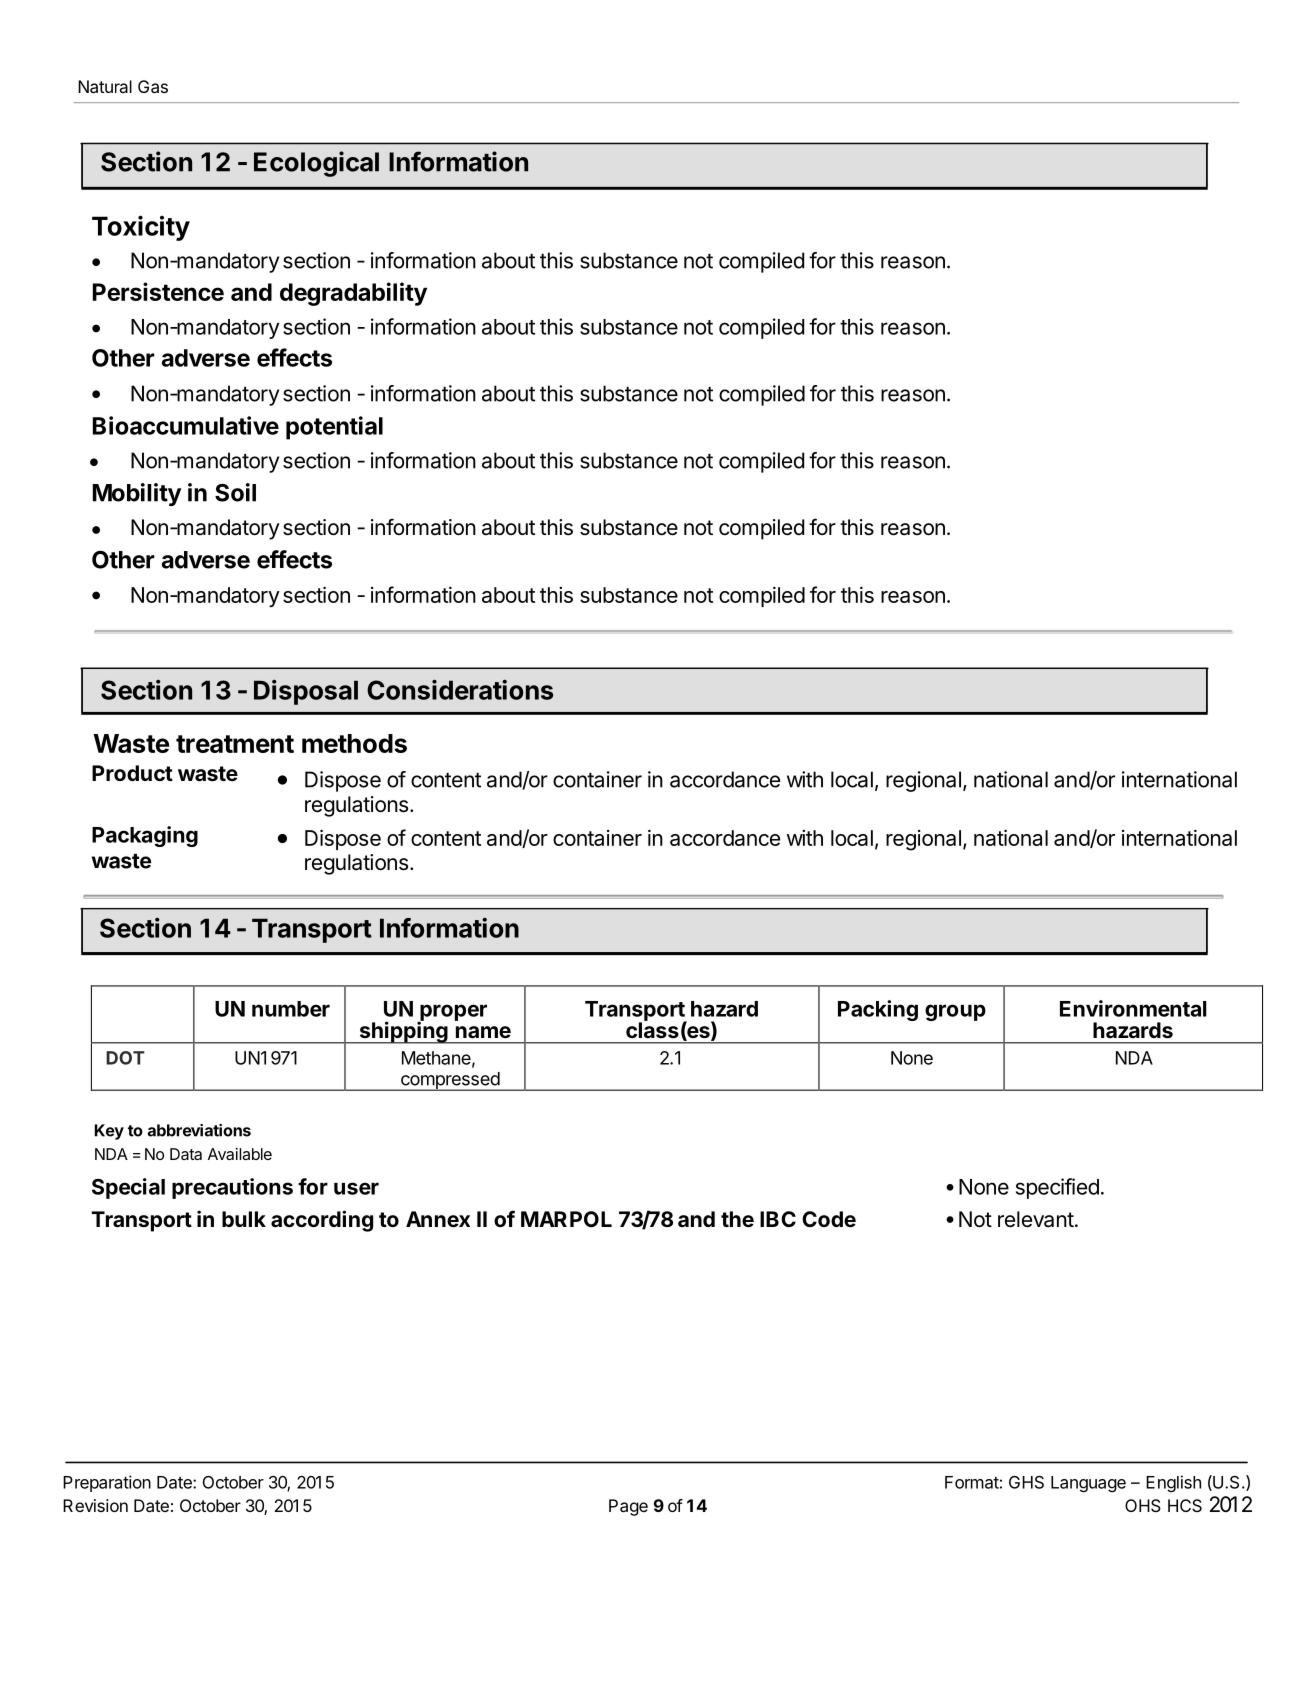 This page has height=1699, width=1313. I want to click on Considerations, so click(460, 690).
